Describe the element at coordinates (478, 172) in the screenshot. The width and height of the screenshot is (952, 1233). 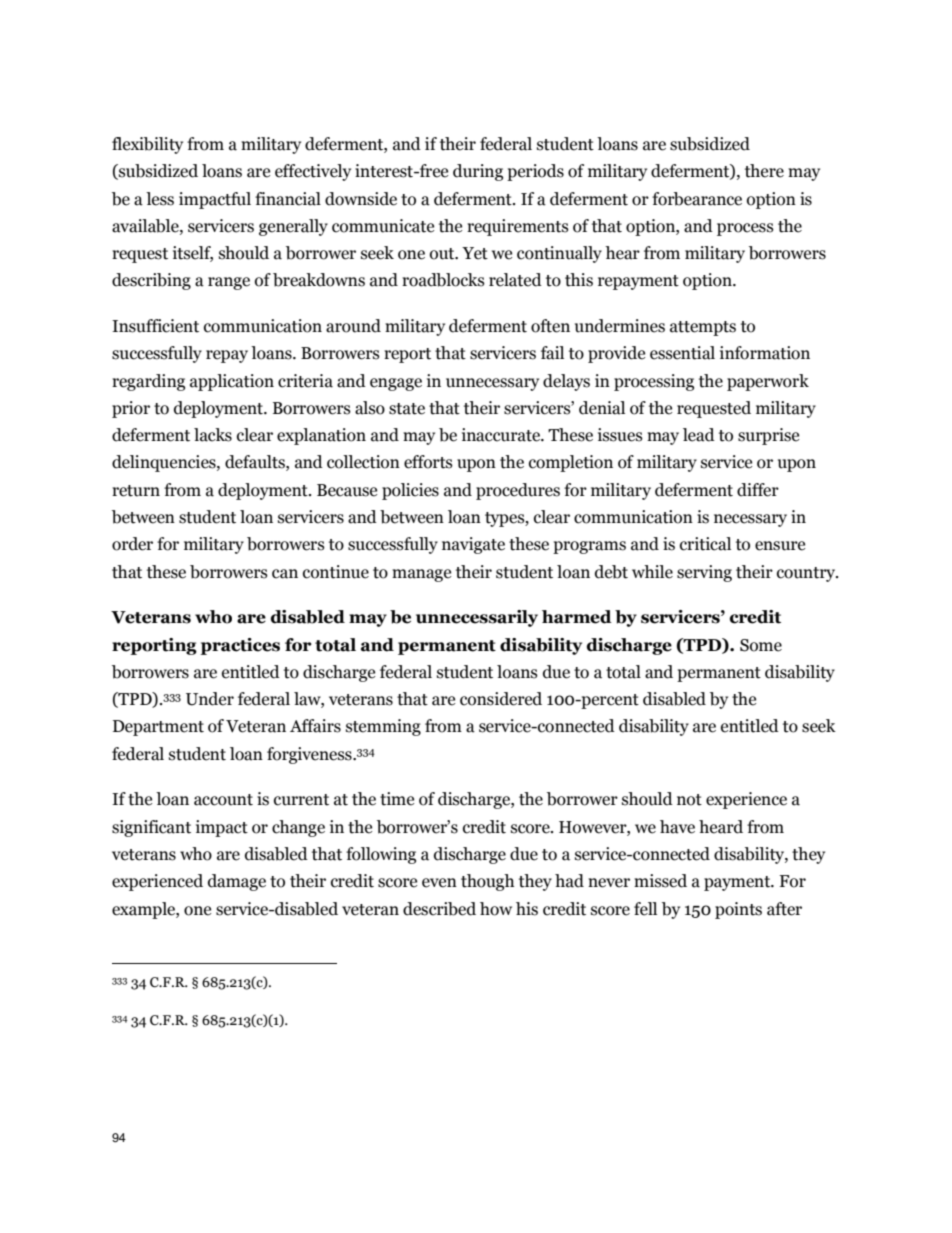
I see `during` at that location.
